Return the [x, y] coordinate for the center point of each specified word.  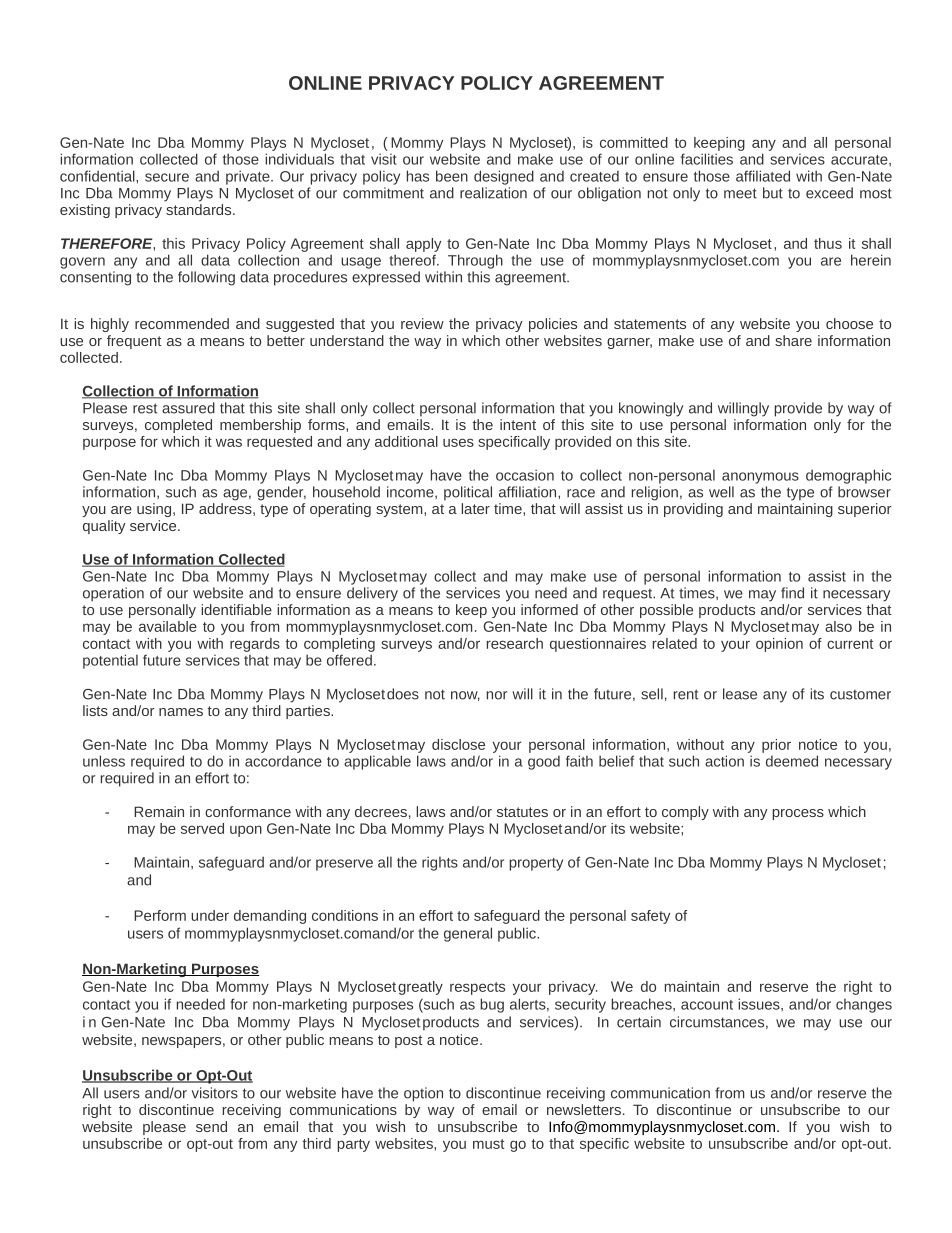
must [488, 1144]
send [211, 1126]
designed [504, 177]
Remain [159, 811]
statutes [522, 812]
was [229, 442]
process [798, 814]
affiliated [763, 176]
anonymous [760, 478]
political [468, 493]
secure [167, 177]
